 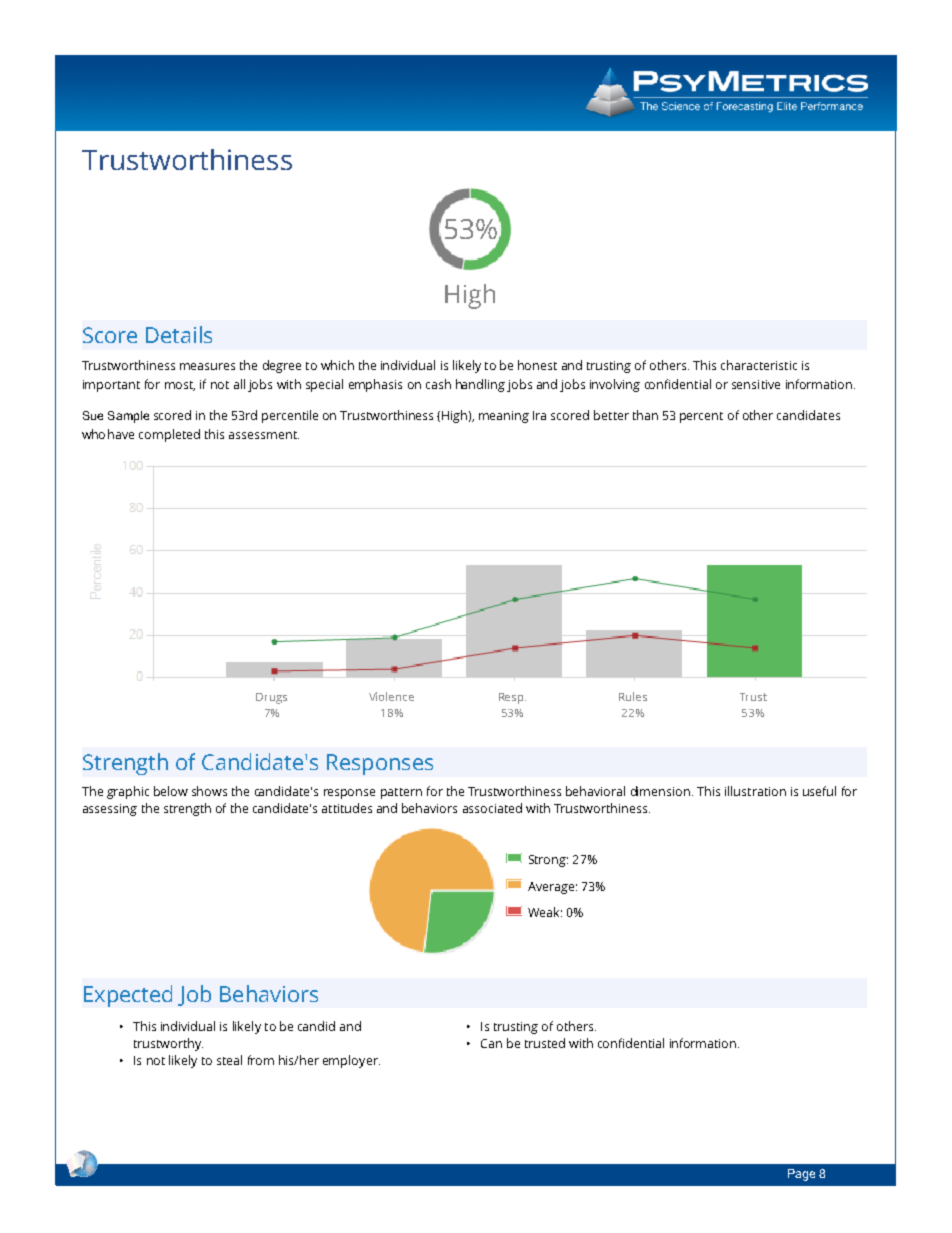 I want to click on measures, so click(x=207, y=366).
